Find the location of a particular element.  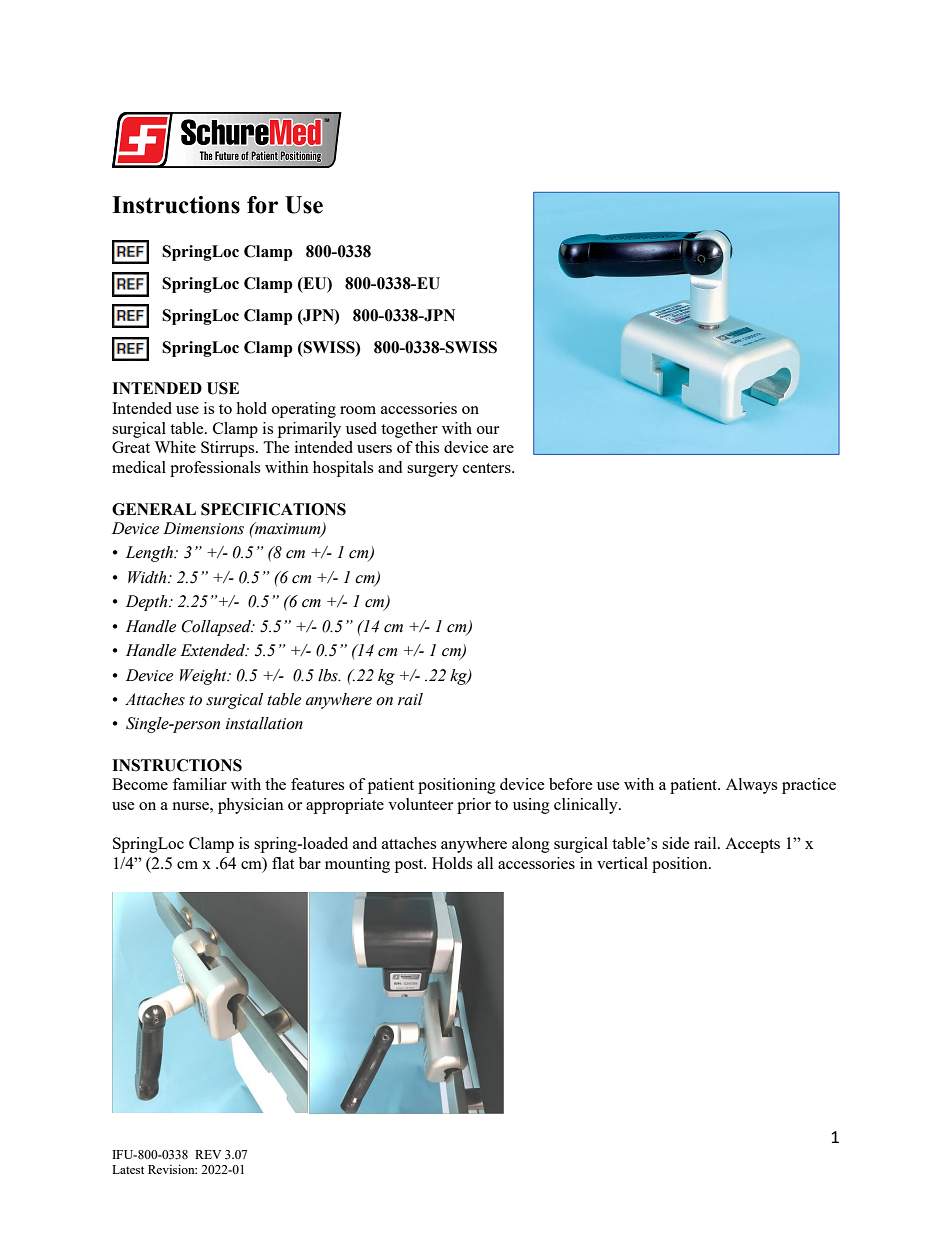

White is located at coordinates (175, 447).
